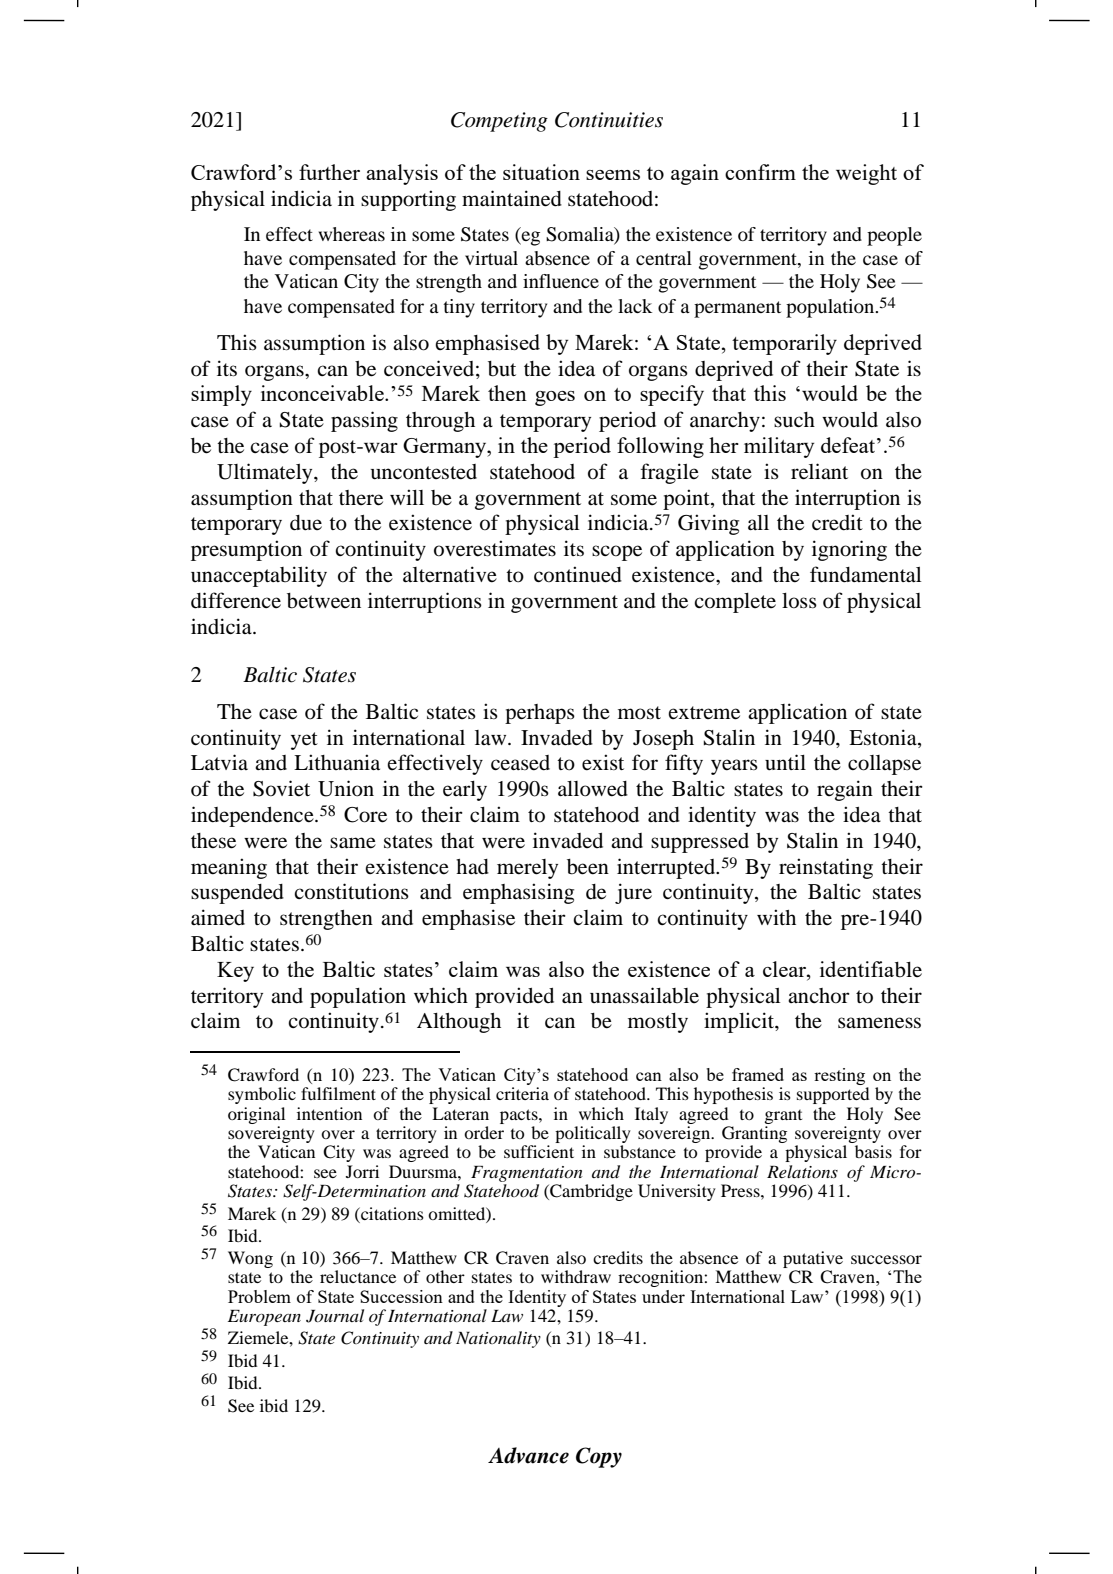 The height and width of the image is (1574, 1113). Describe the element at coordinates (541, 172) in the image. I see `situation` at that location.
